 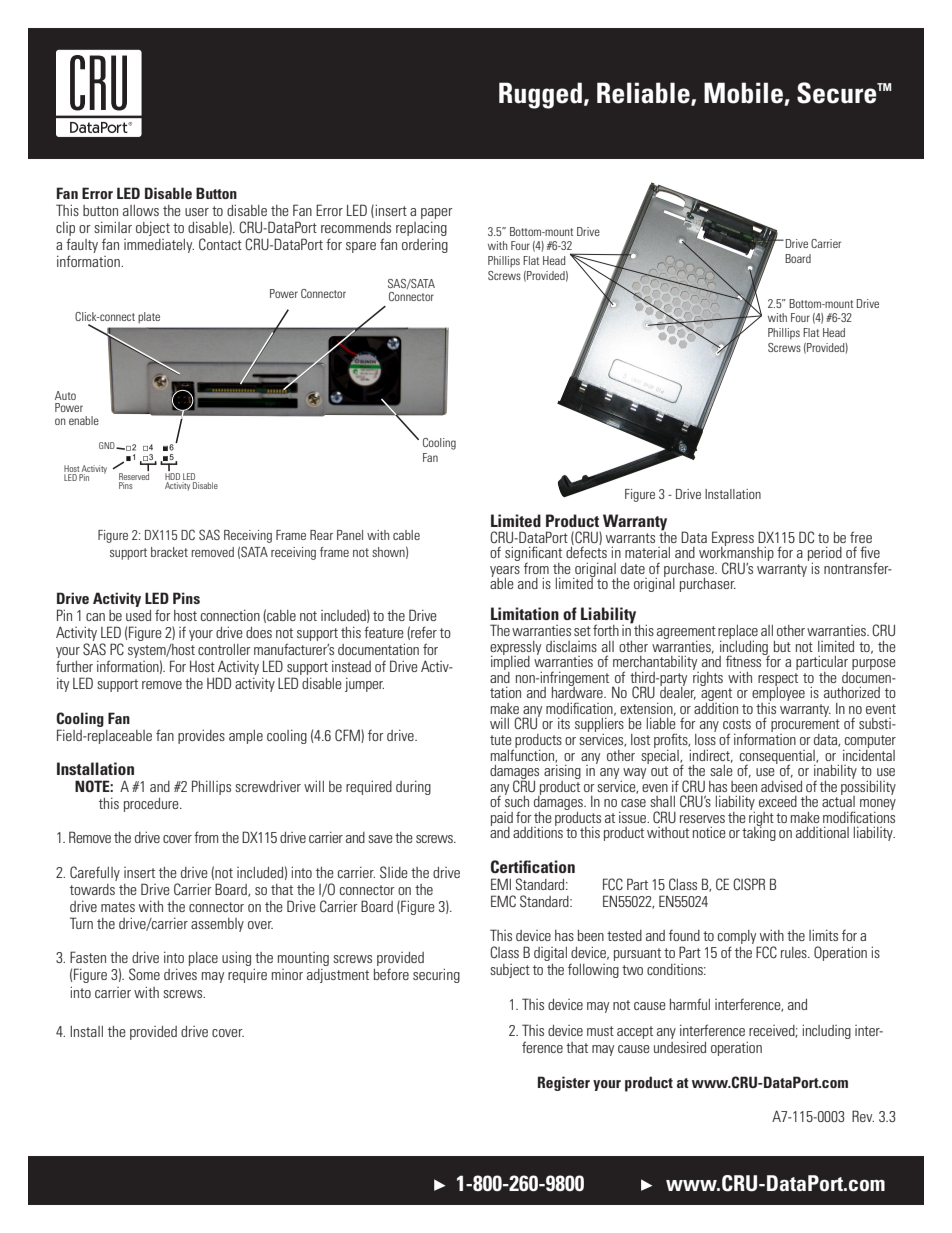 I want to click on procedure, so click(x=152, y=805).
